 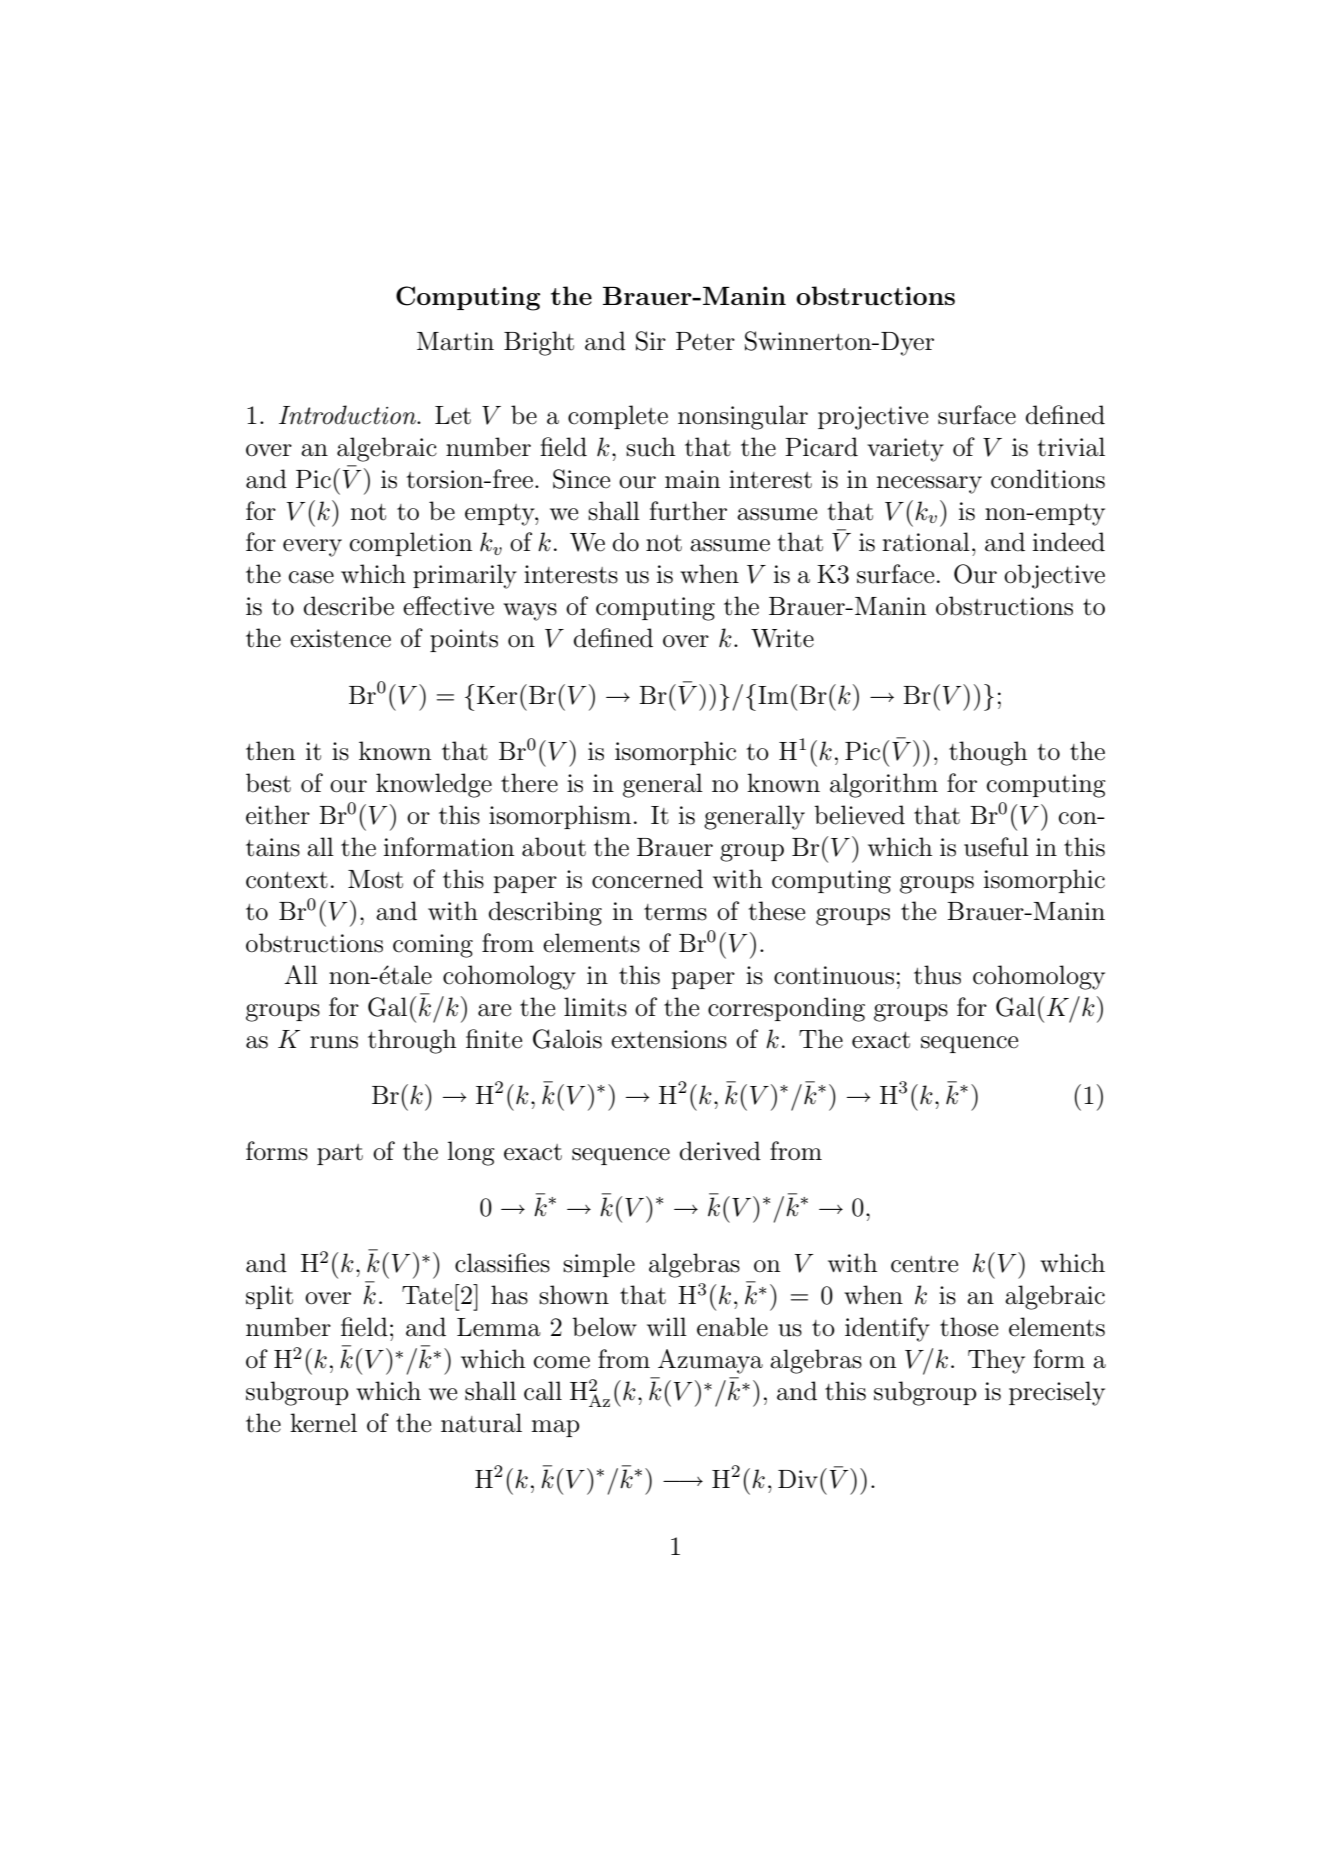 I want to click on projective, so click(x=873, y=418).
